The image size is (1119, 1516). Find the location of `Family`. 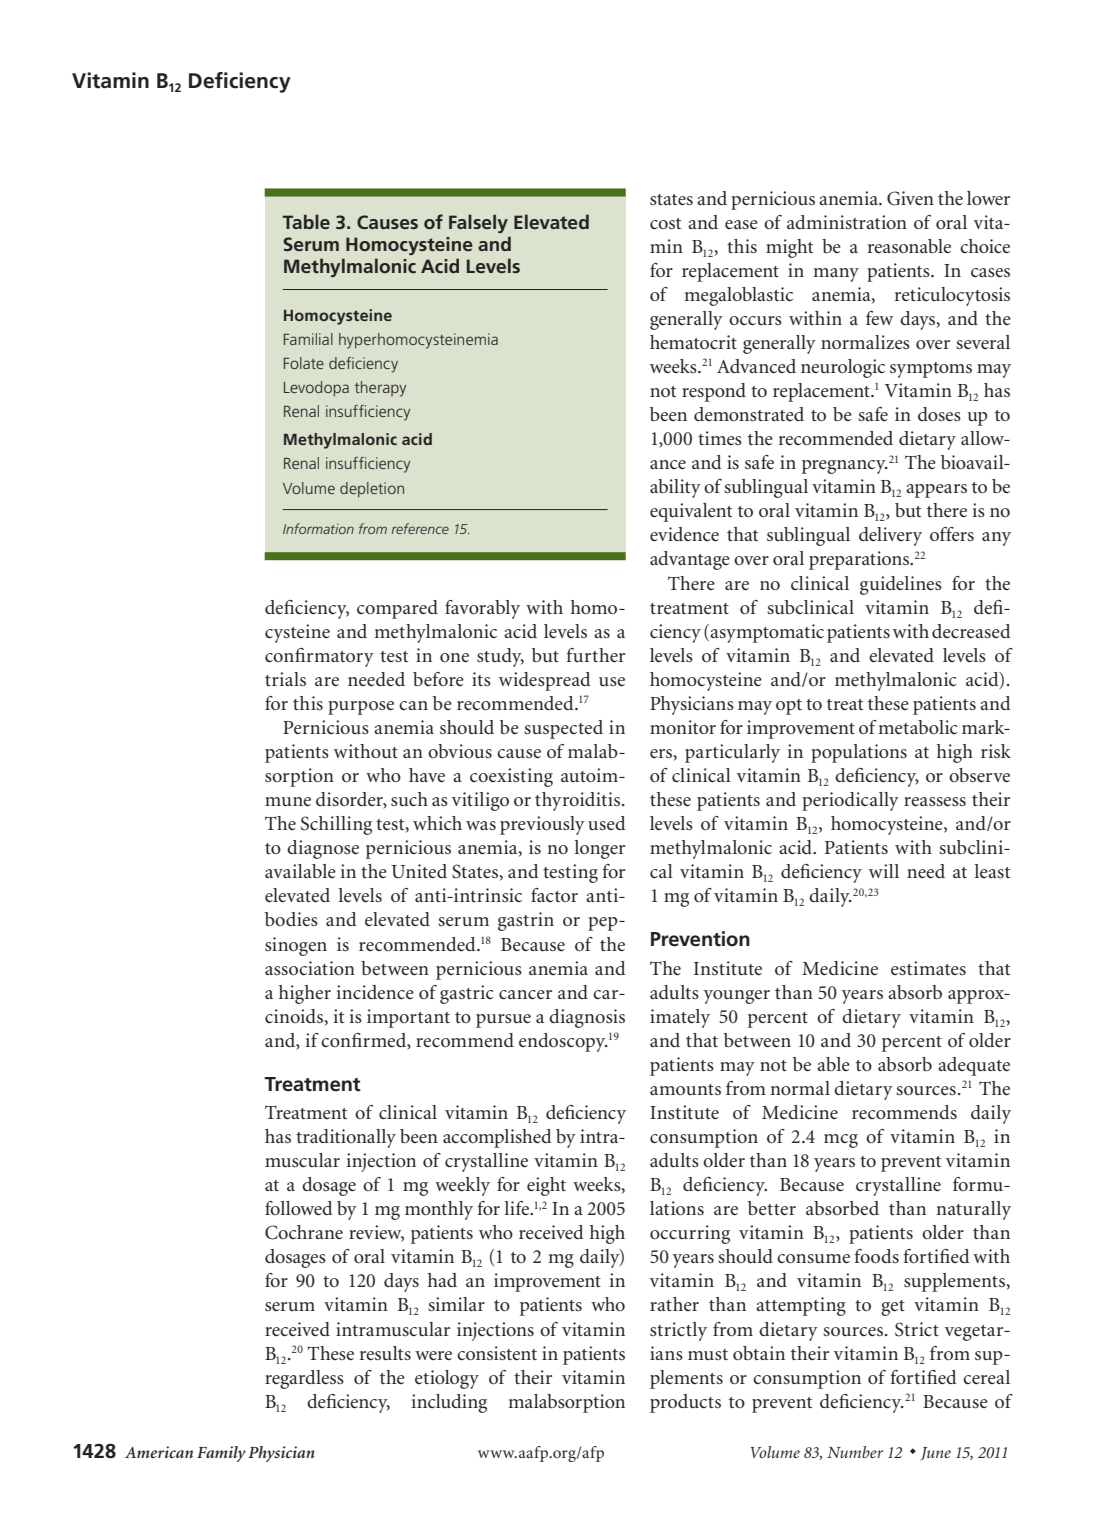

Family is located at coordinates (221, 1454).
